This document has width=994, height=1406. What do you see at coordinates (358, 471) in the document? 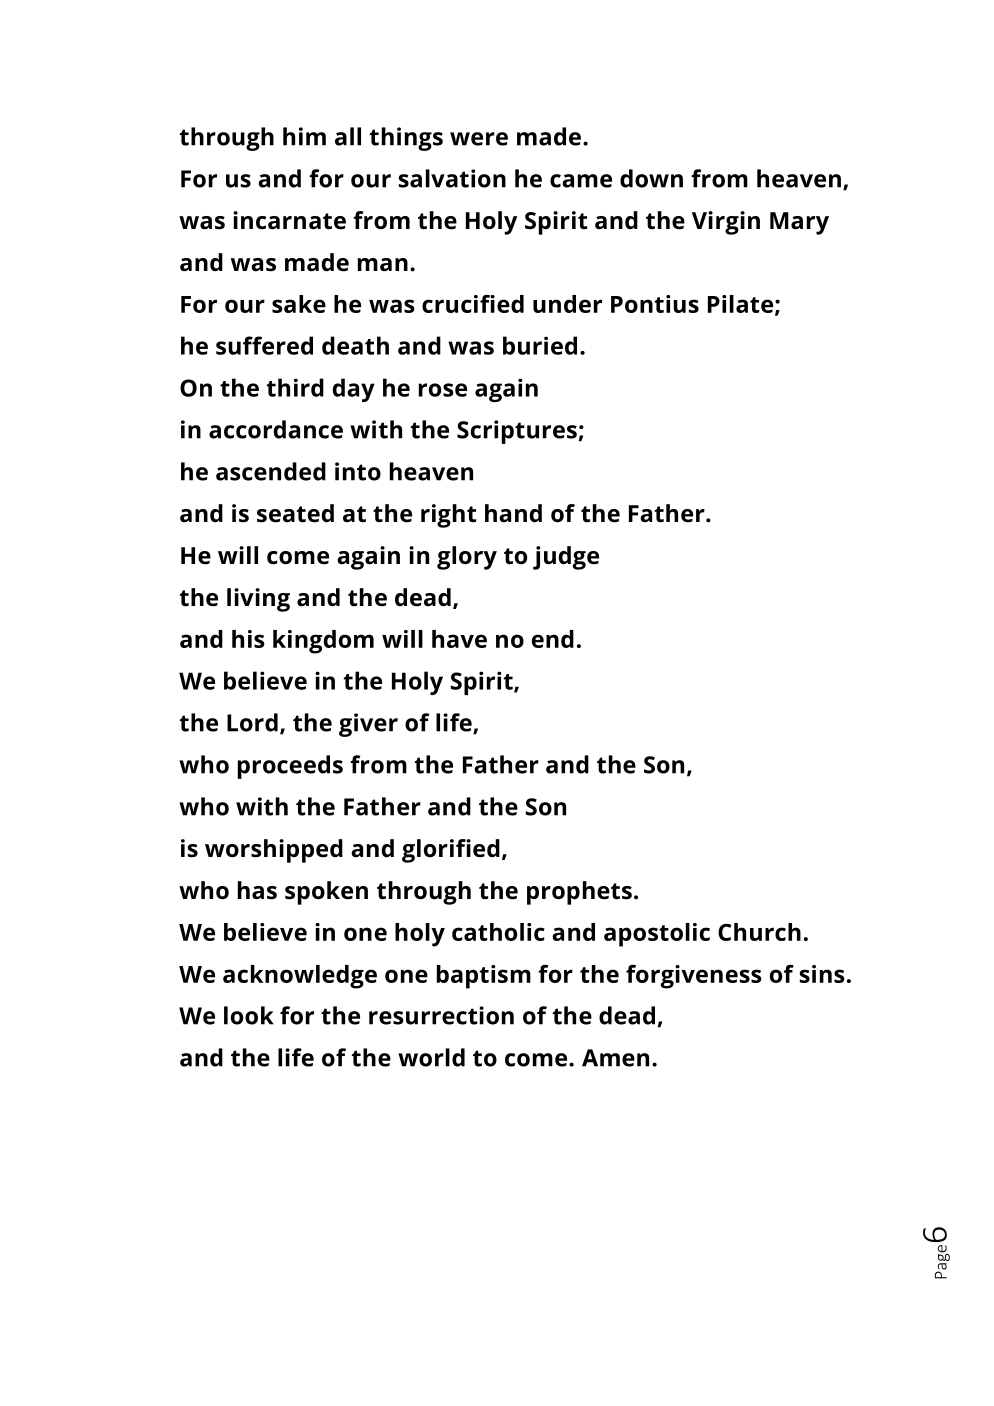
I see `into` at bounding box center [358, 471].
